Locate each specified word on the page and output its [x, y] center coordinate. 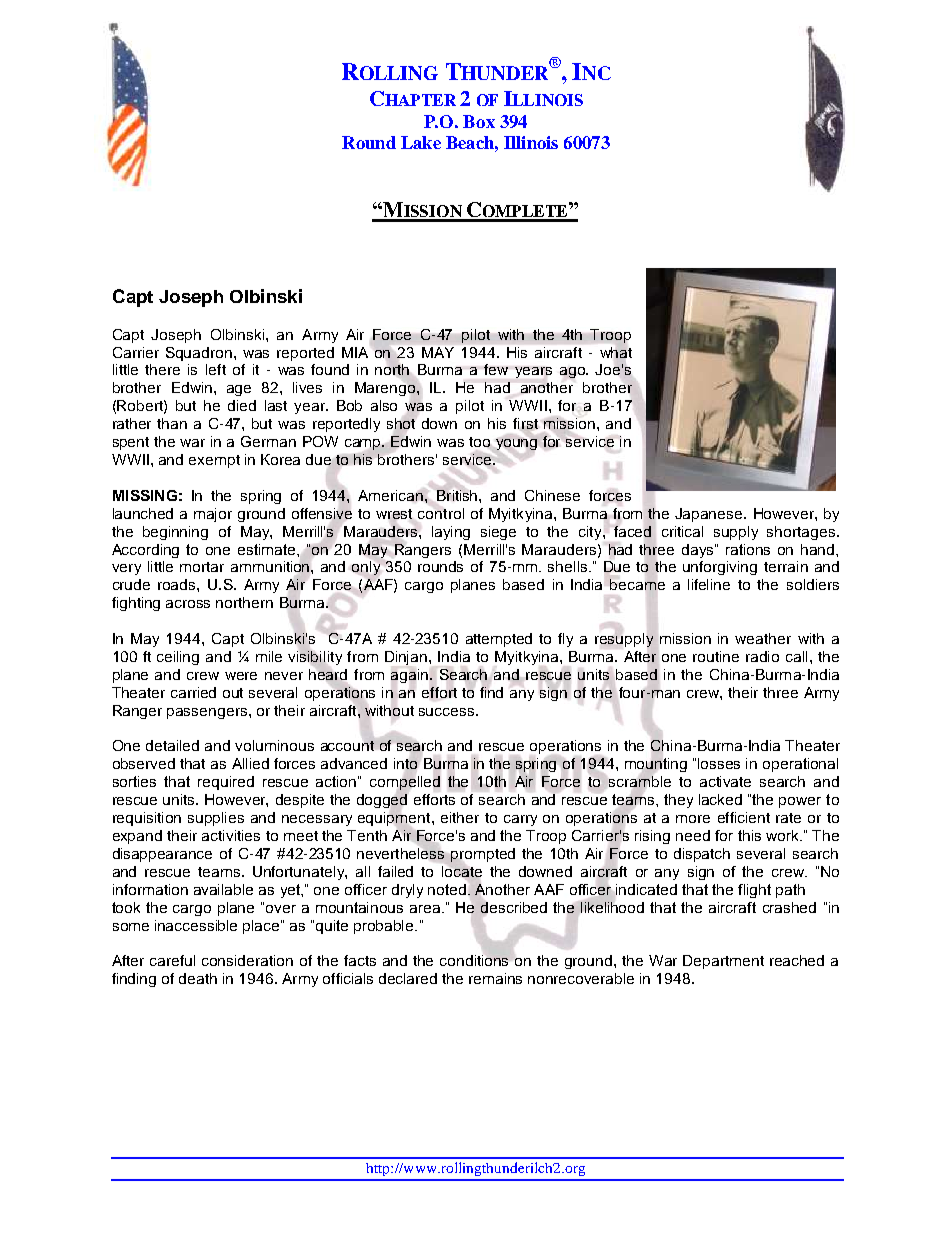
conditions [475, 959]
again [409, 676]
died [242, 405]
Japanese [710, 515]
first [525, 425]
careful [172, 960]
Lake [421, 142]
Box [479, 121]
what [616, 352]
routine [716, 656]
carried [193, 692]
